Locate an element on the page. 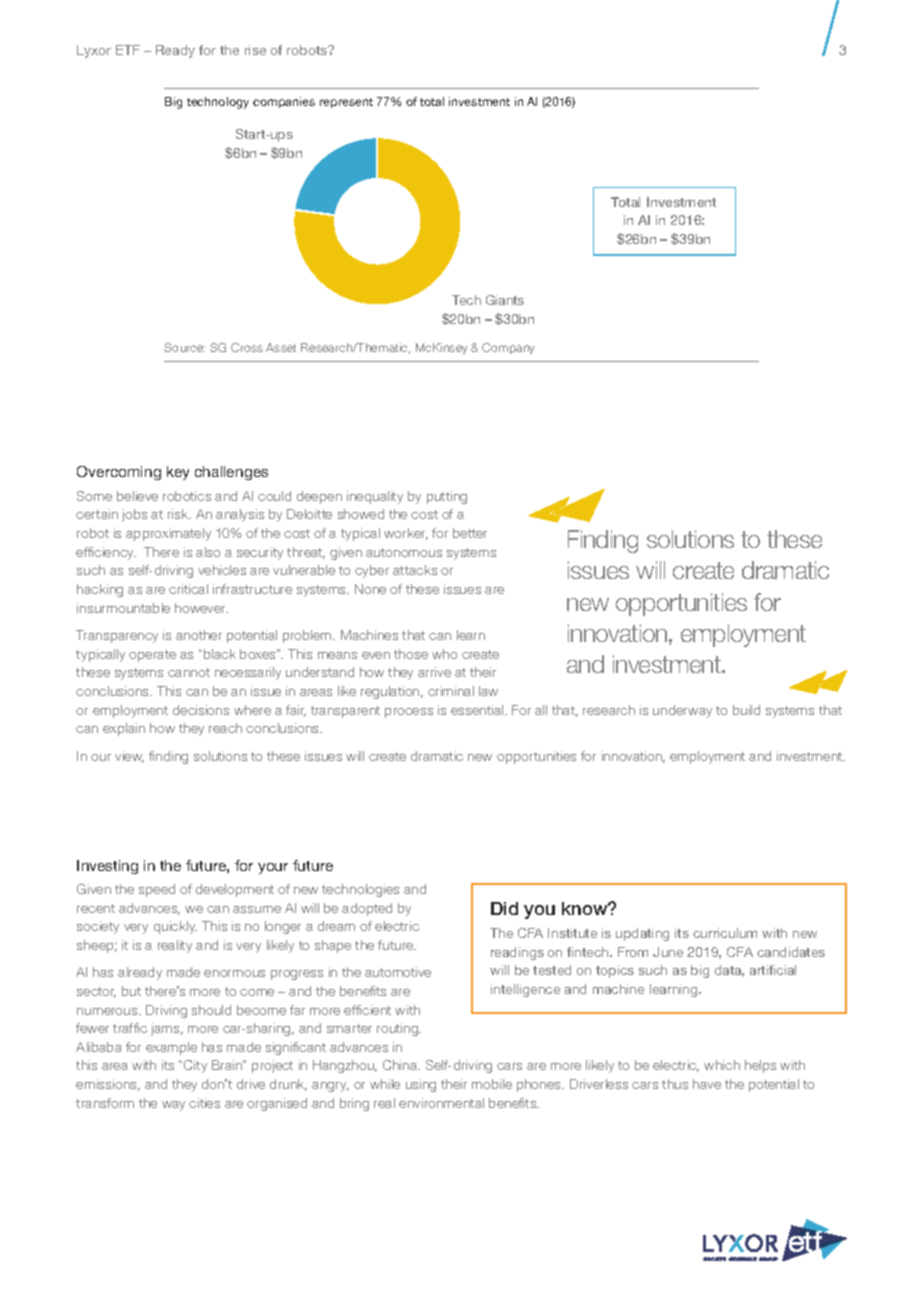 The width and height of the document is (924, 1308). attacks is located at coordinates (415, 570).
